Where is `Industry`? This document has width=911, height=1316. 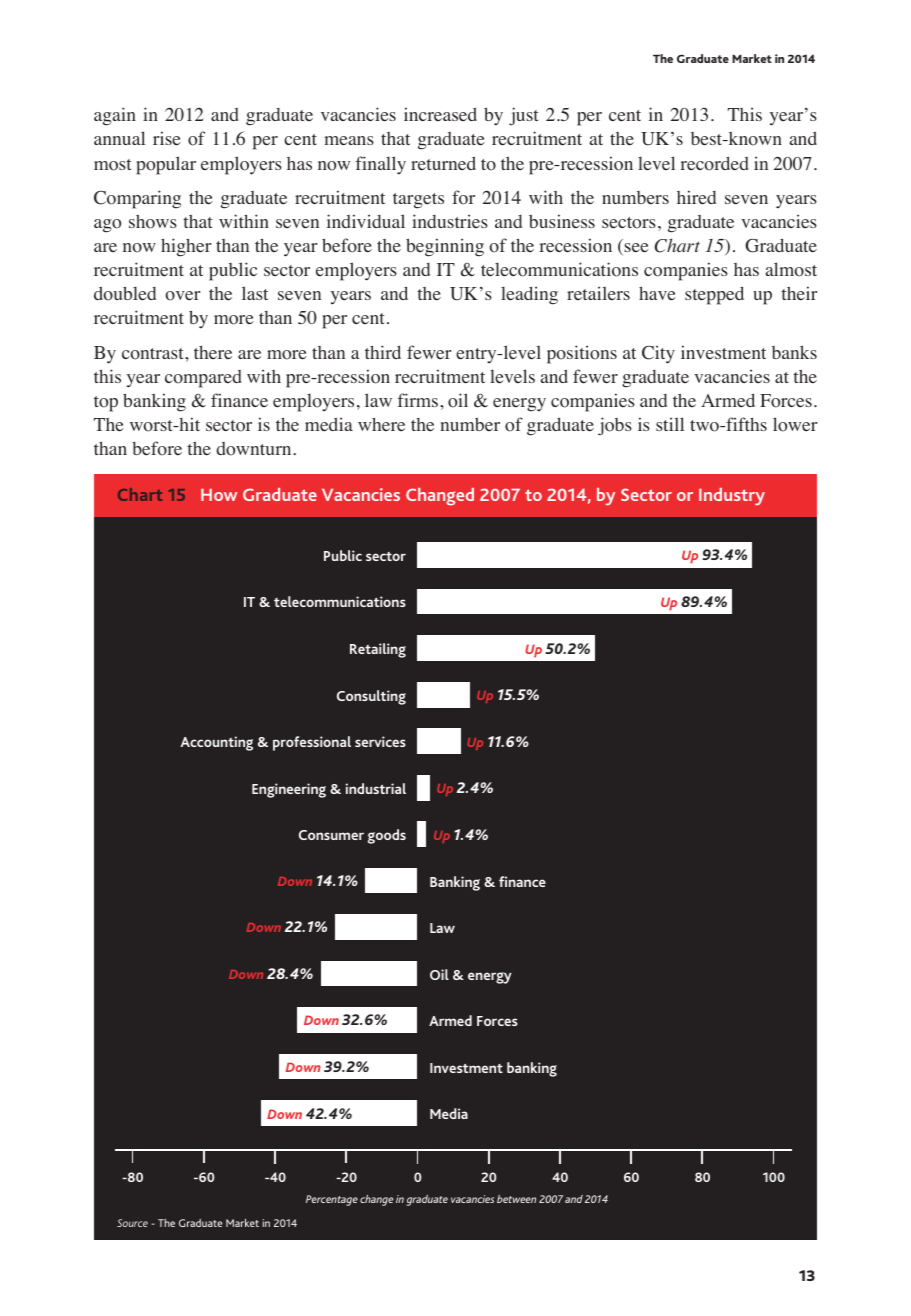 Industry is located at coordinates (732, 497).
